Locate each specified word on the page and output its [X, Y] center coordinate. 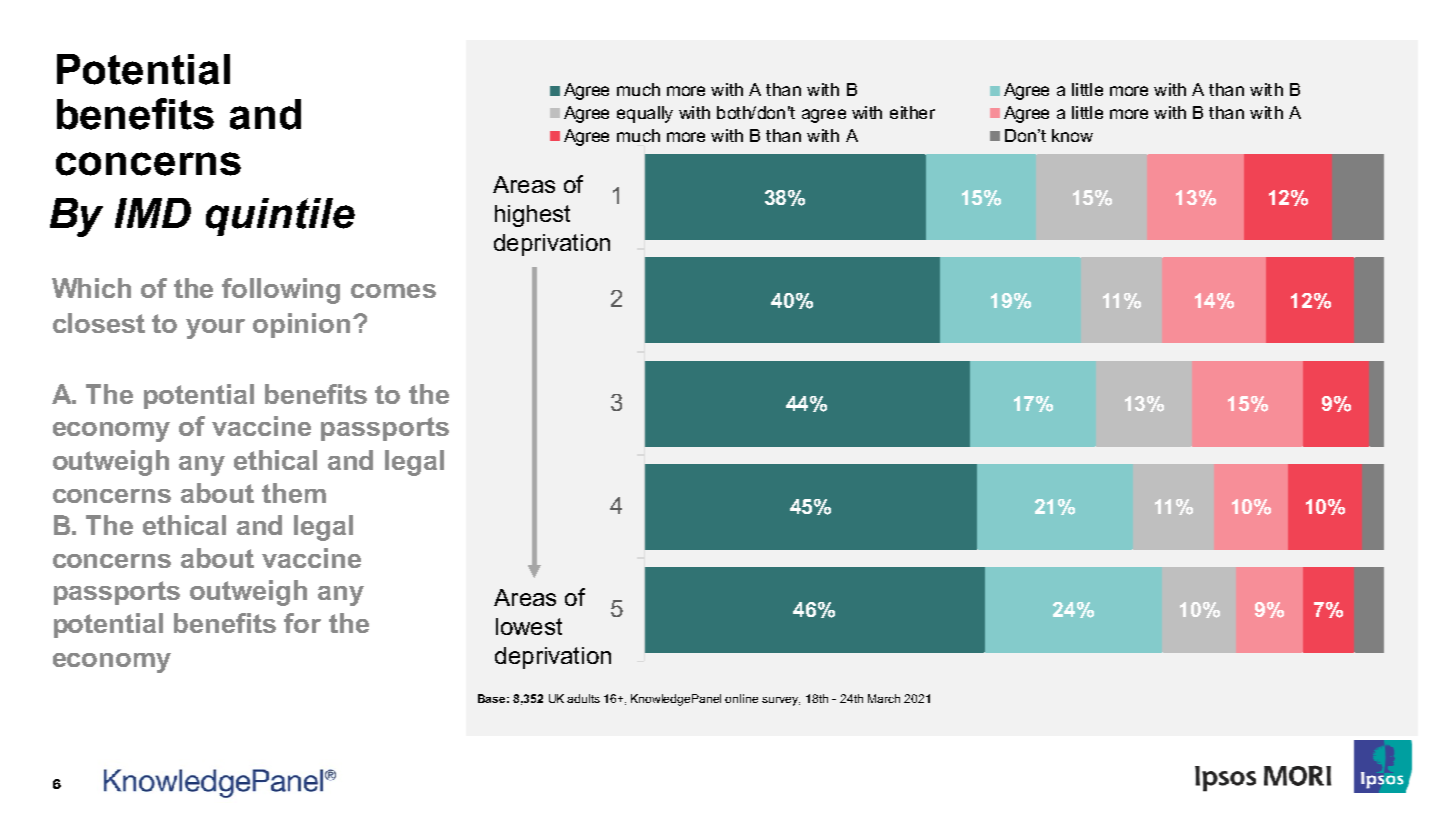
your [215, 329]
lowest [529, 626]
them [294, 493]
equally [645, 114]
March [884, 698]
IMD [153, 213]
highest [532, 216]
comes [393, 291]
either [912, 112]
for [302, 623]
